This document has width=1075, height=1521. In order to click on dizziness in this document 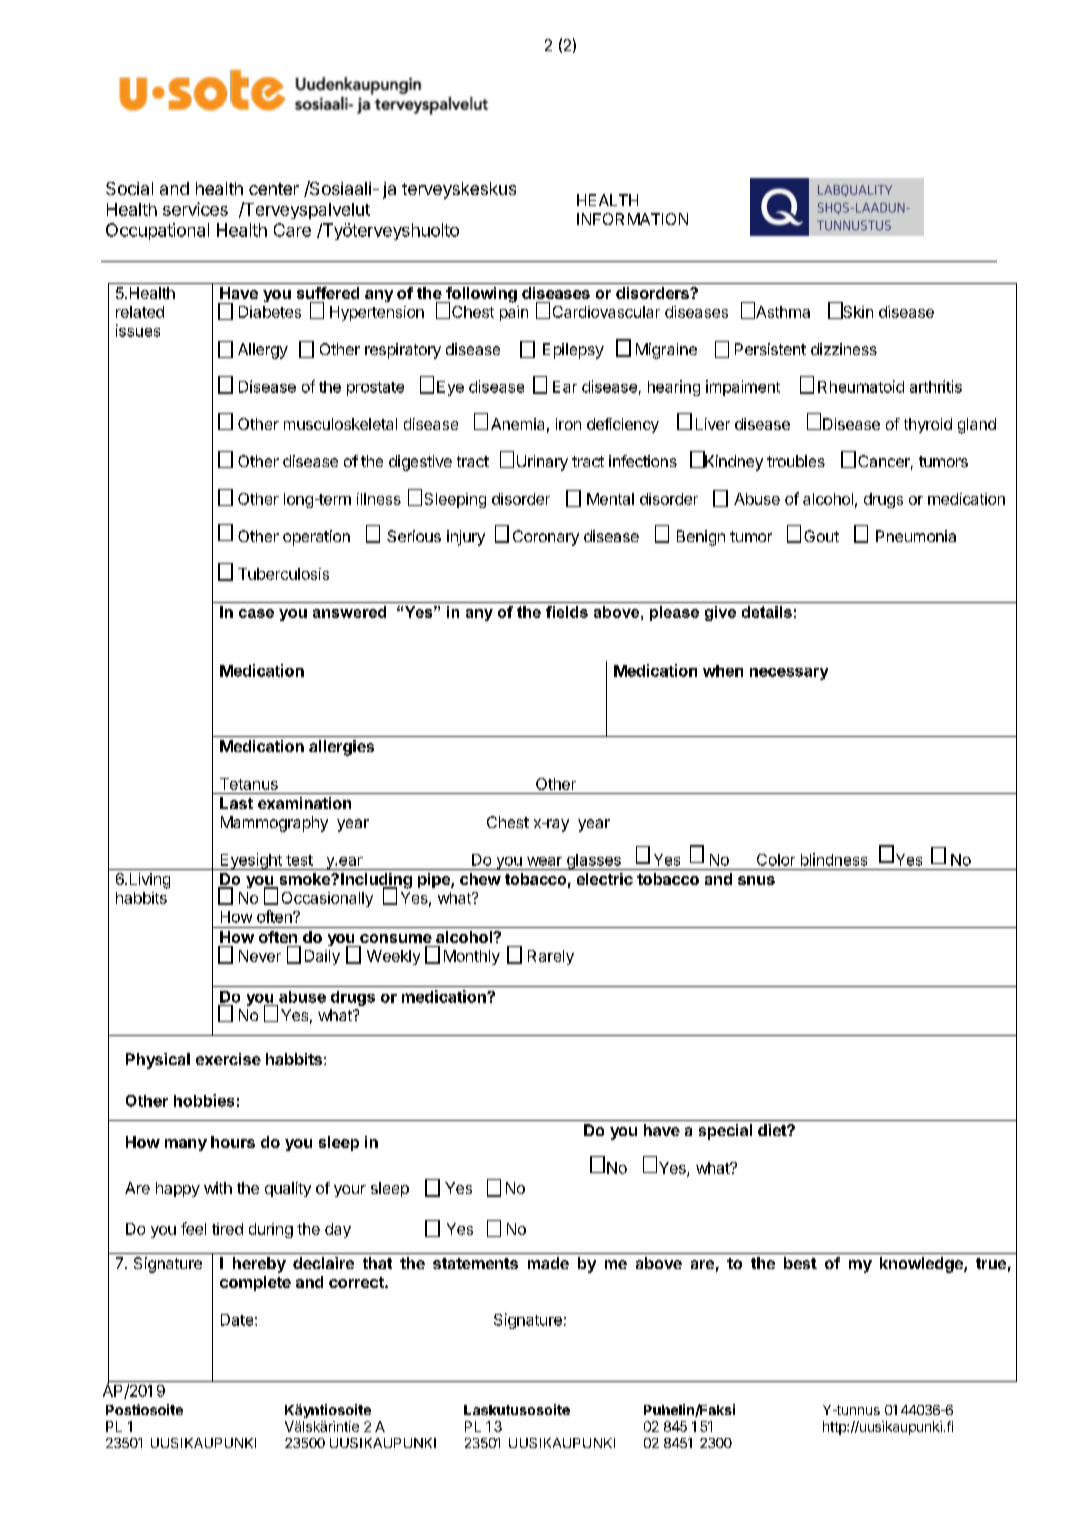, I will do `click(844, 349)`.
